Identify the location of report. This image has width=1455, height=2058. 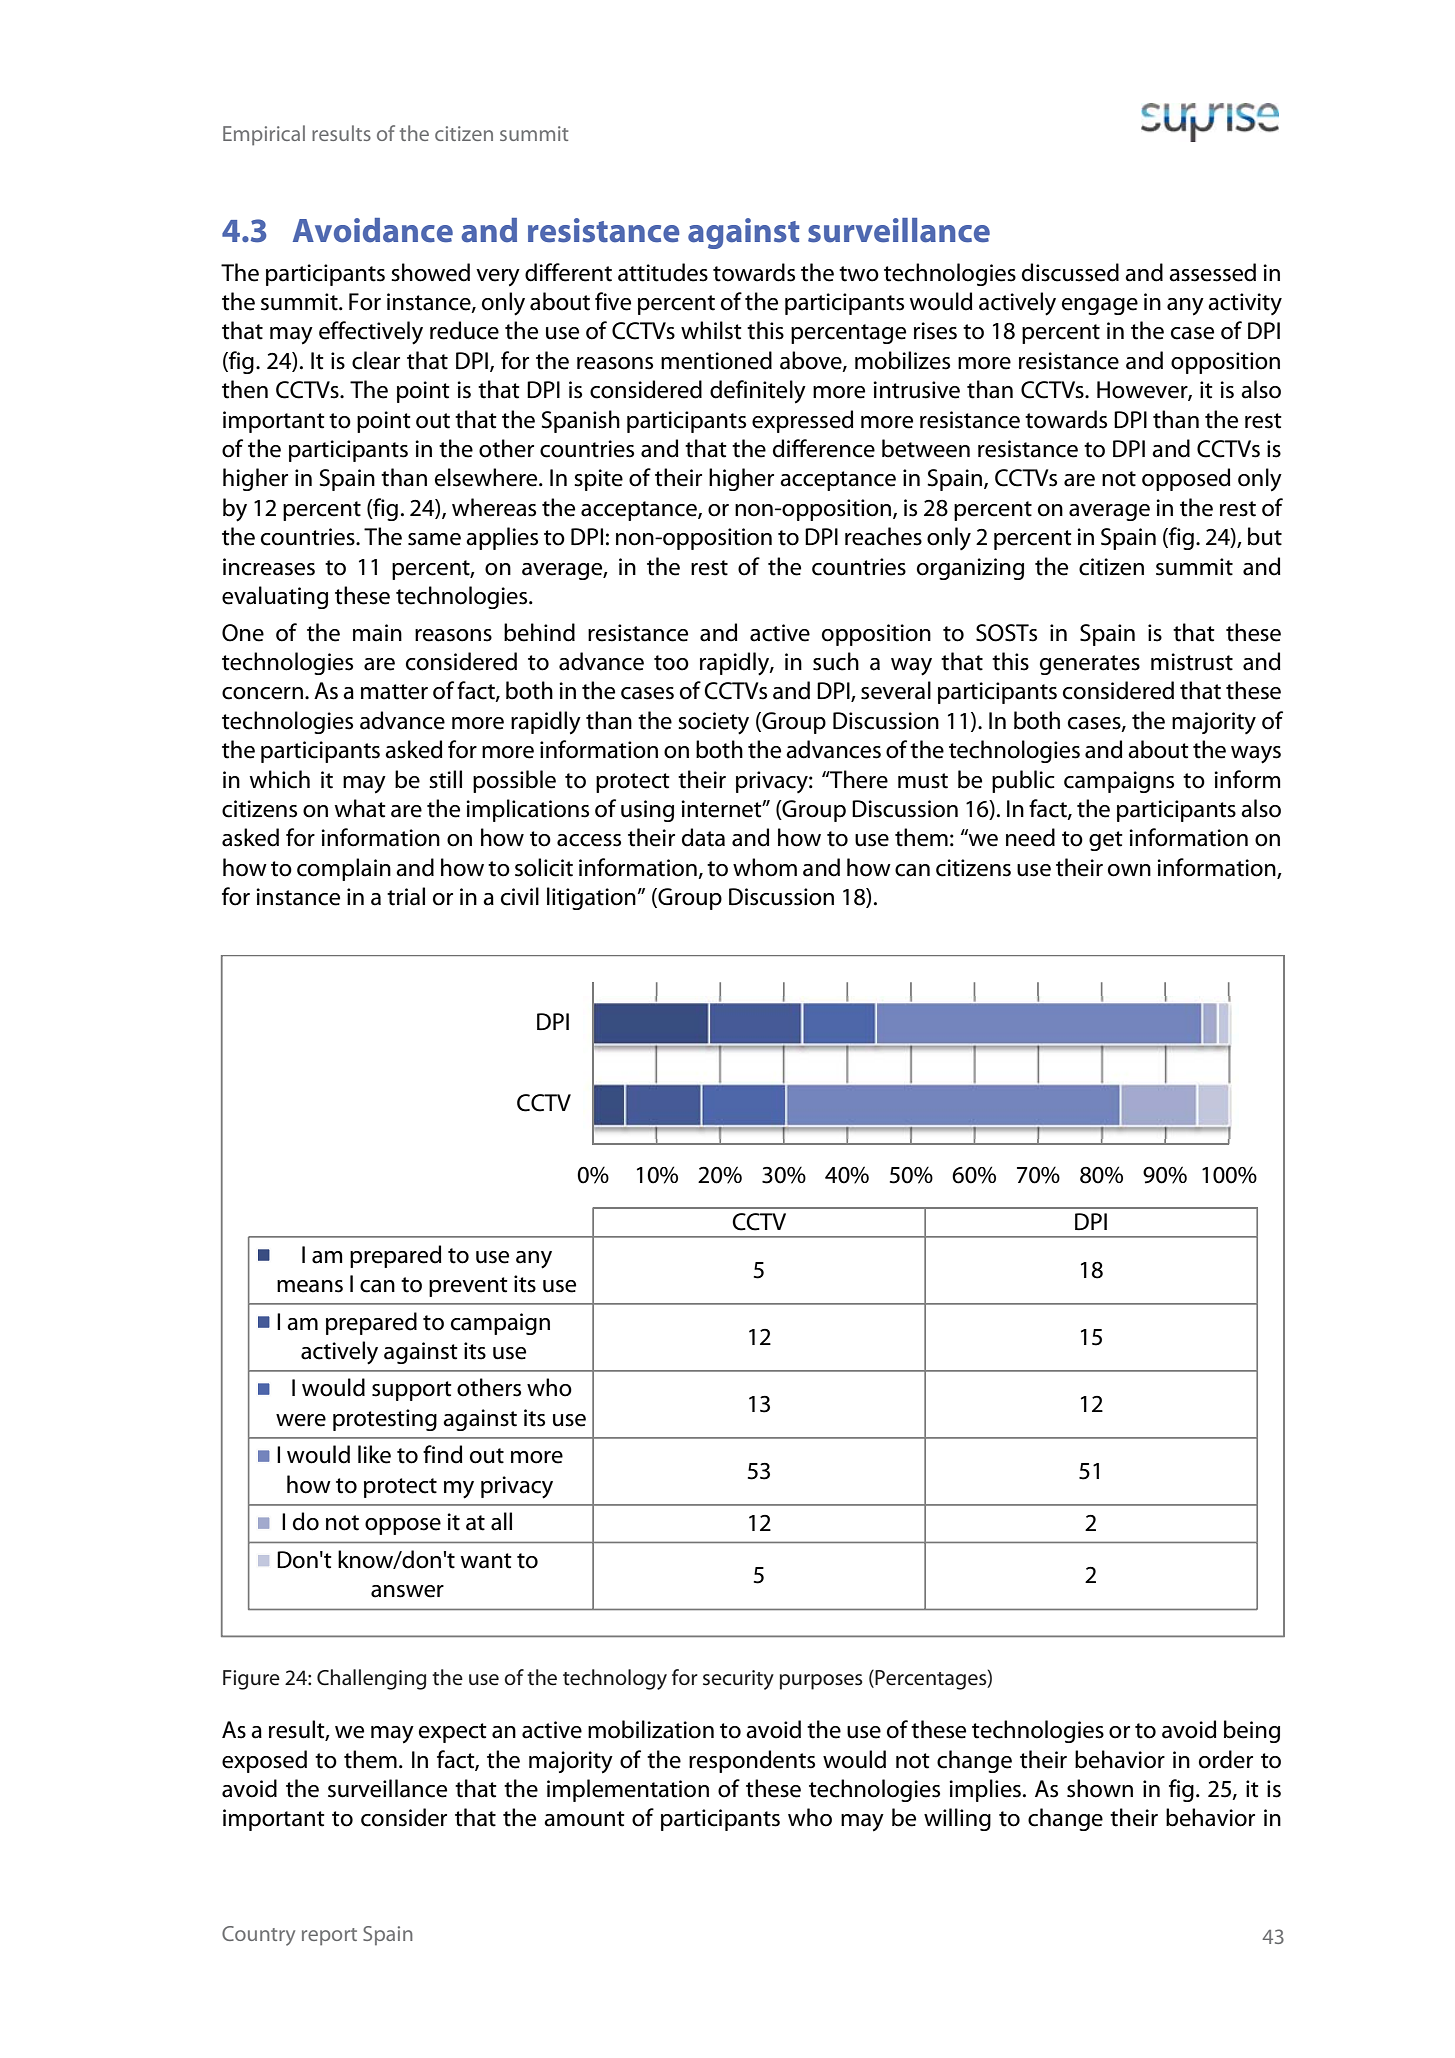
(329, 1937).
